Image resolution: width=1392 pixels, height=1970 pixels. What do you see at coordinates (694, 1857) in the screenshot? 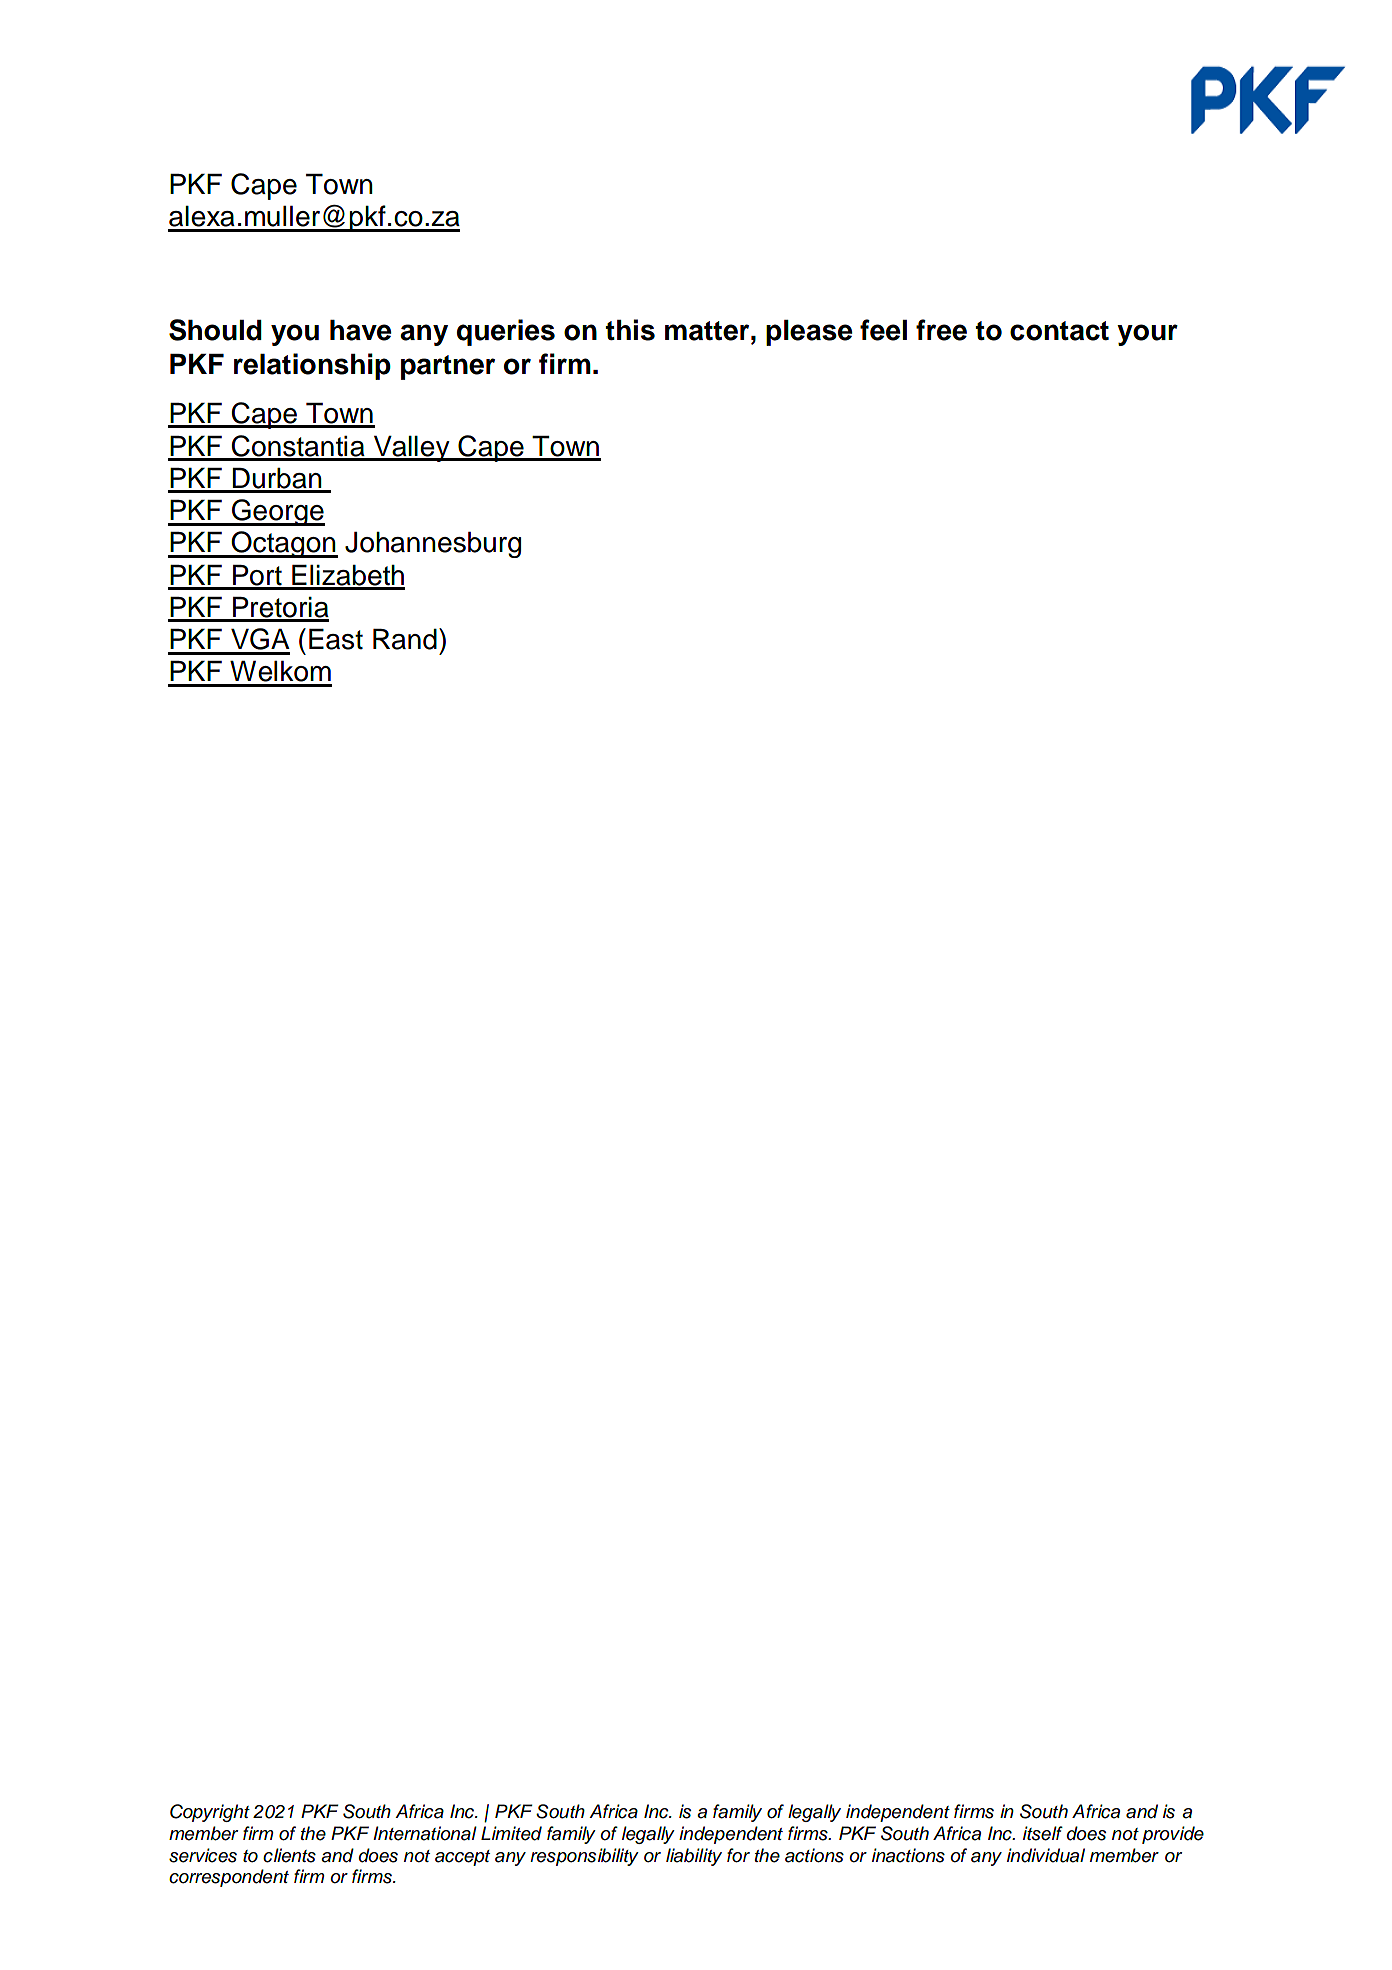
I see `liability` at bounding box center [694, 1857].
